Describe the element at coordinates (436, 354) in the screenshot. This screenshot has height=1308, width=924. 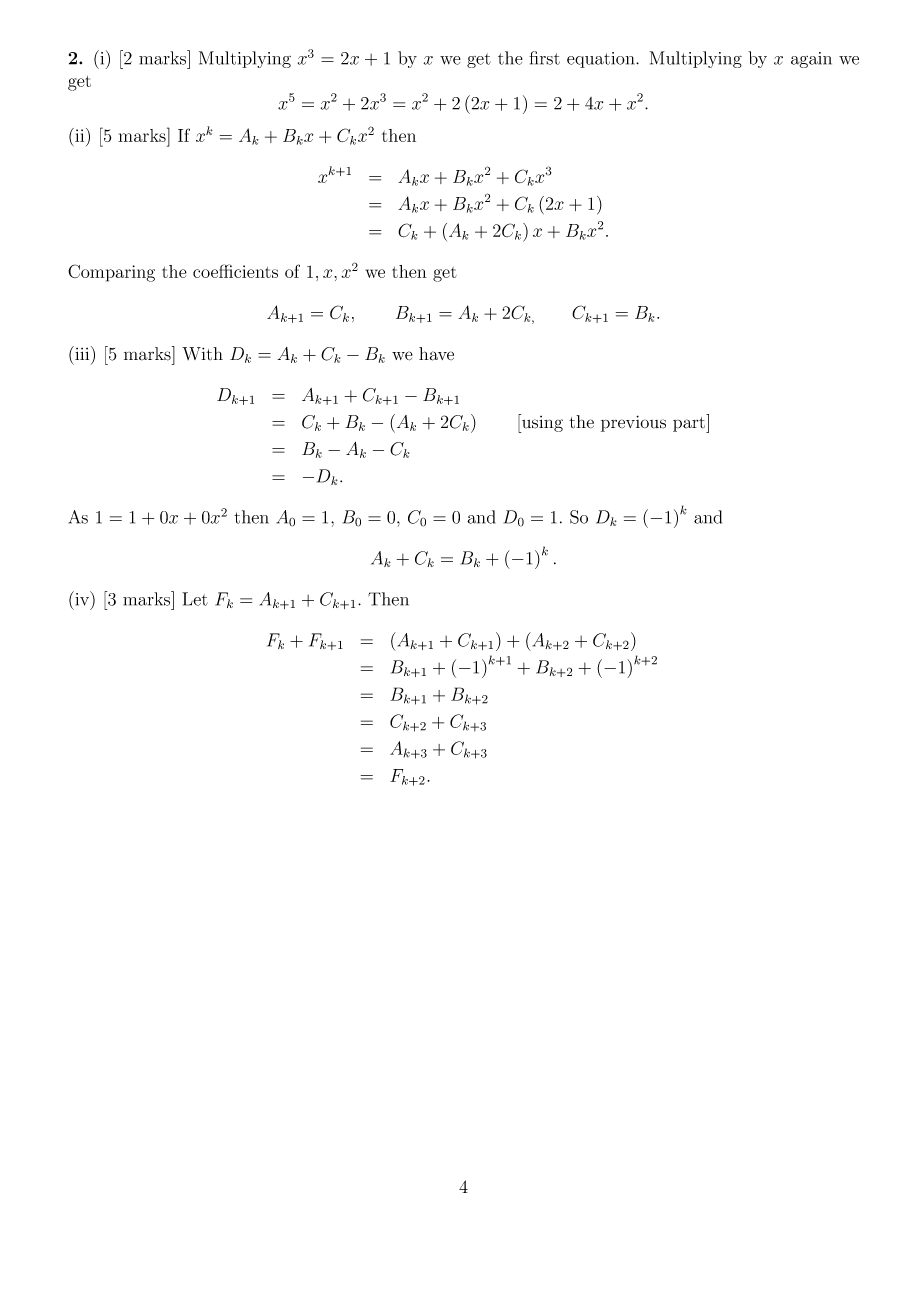
I see `have` at that location.
